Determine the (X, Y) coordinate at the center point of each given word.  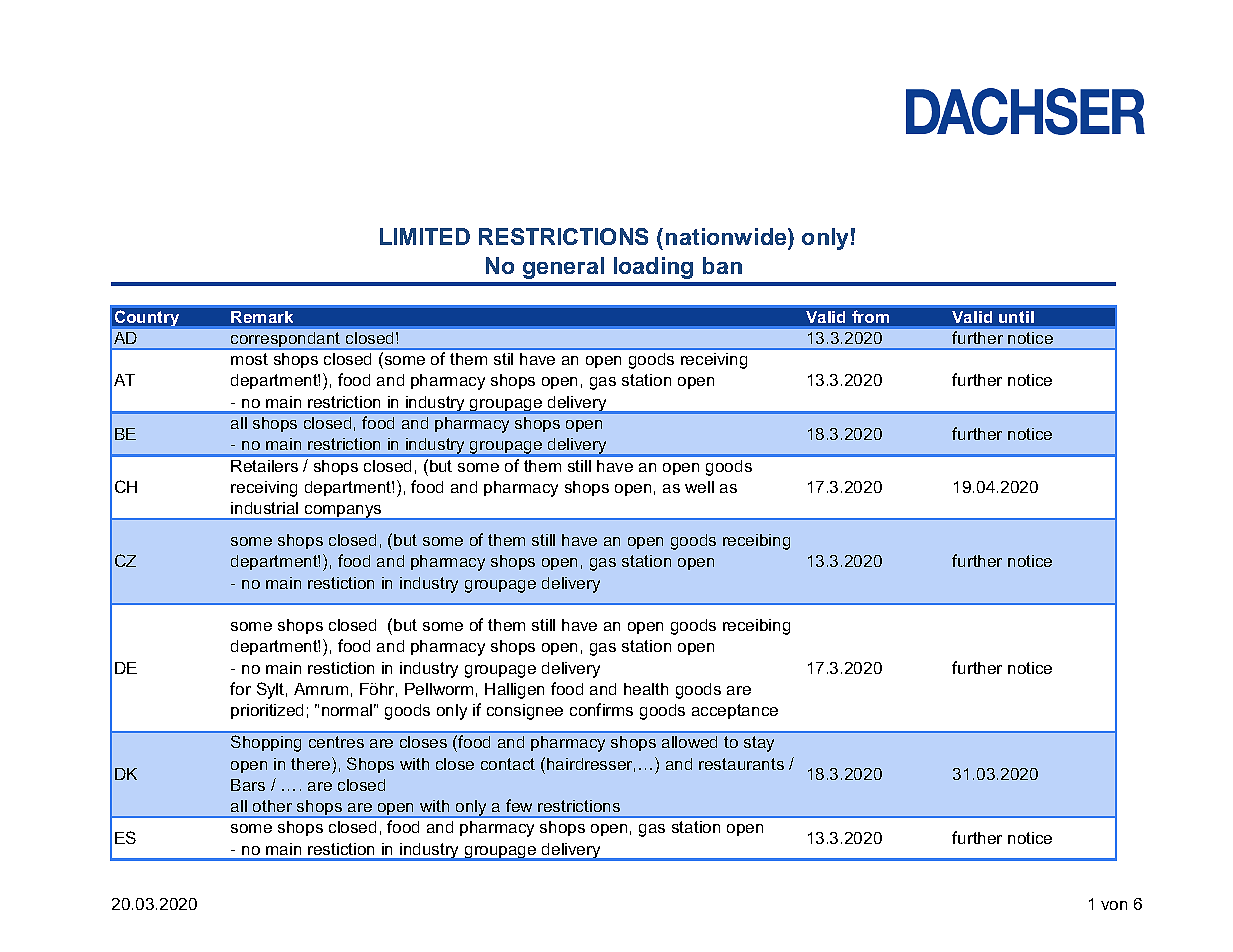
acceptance (735, 711)
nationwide (727, 238)
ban (722, 265)
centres (336, 742)
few (519, 805)
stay (759, 744)
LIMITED (425, 236)
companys (343, 512)
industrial (264, 508)
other (272, 806)
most (249, 359)
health (646, 689)
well (699, 487)
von (1114, 905)
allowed (689, 742)
